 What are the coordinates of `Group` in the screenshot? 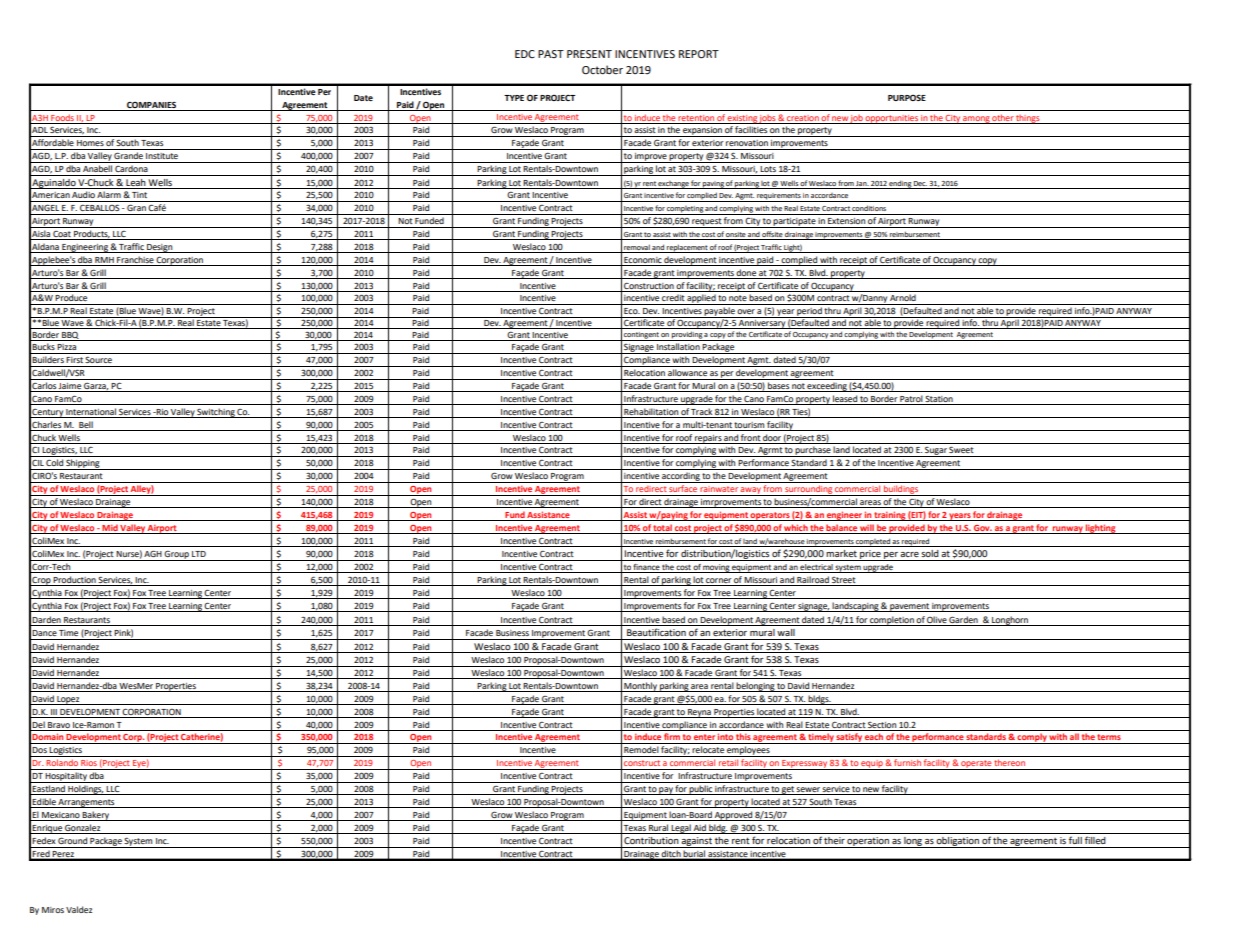 It's located at (177, 555).
